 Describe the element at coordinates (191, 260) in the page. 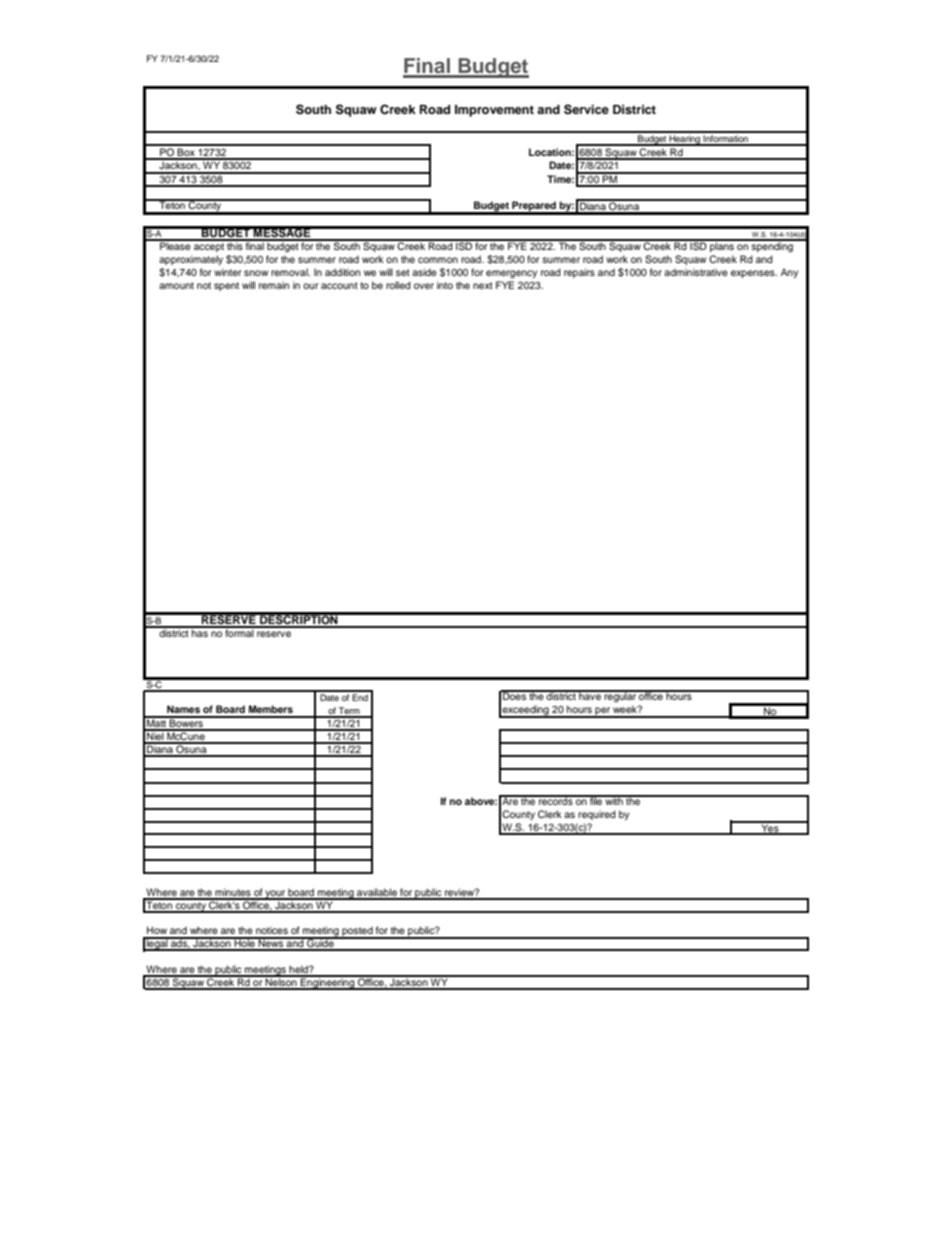

I see `approximately` at that location.
